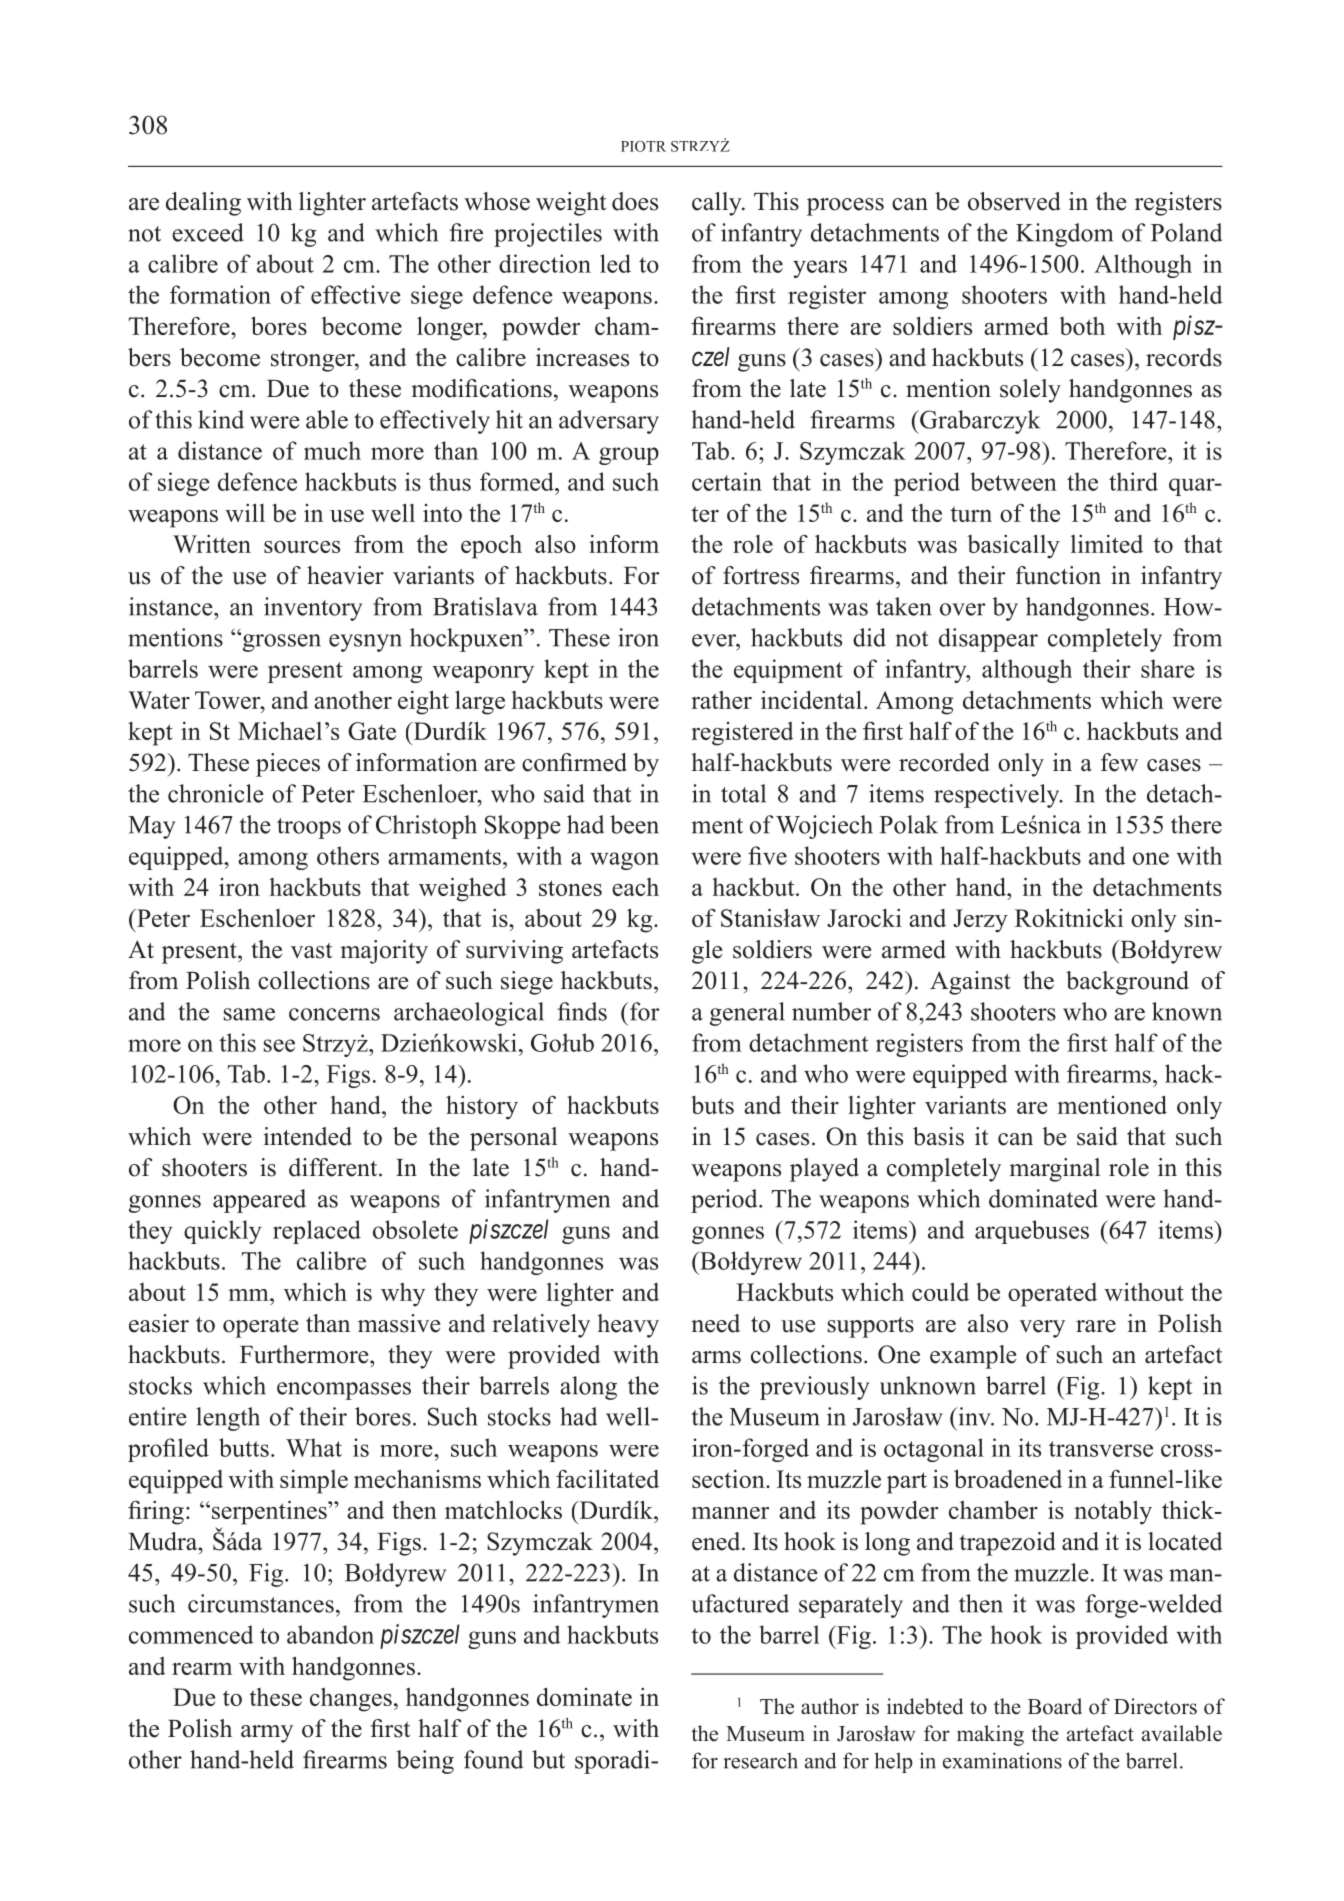 The image size is (1344, 1901). What do you see at coordinates (1042, 1329) in the image?
I see `very` at bounding box center [1042, 1329].
